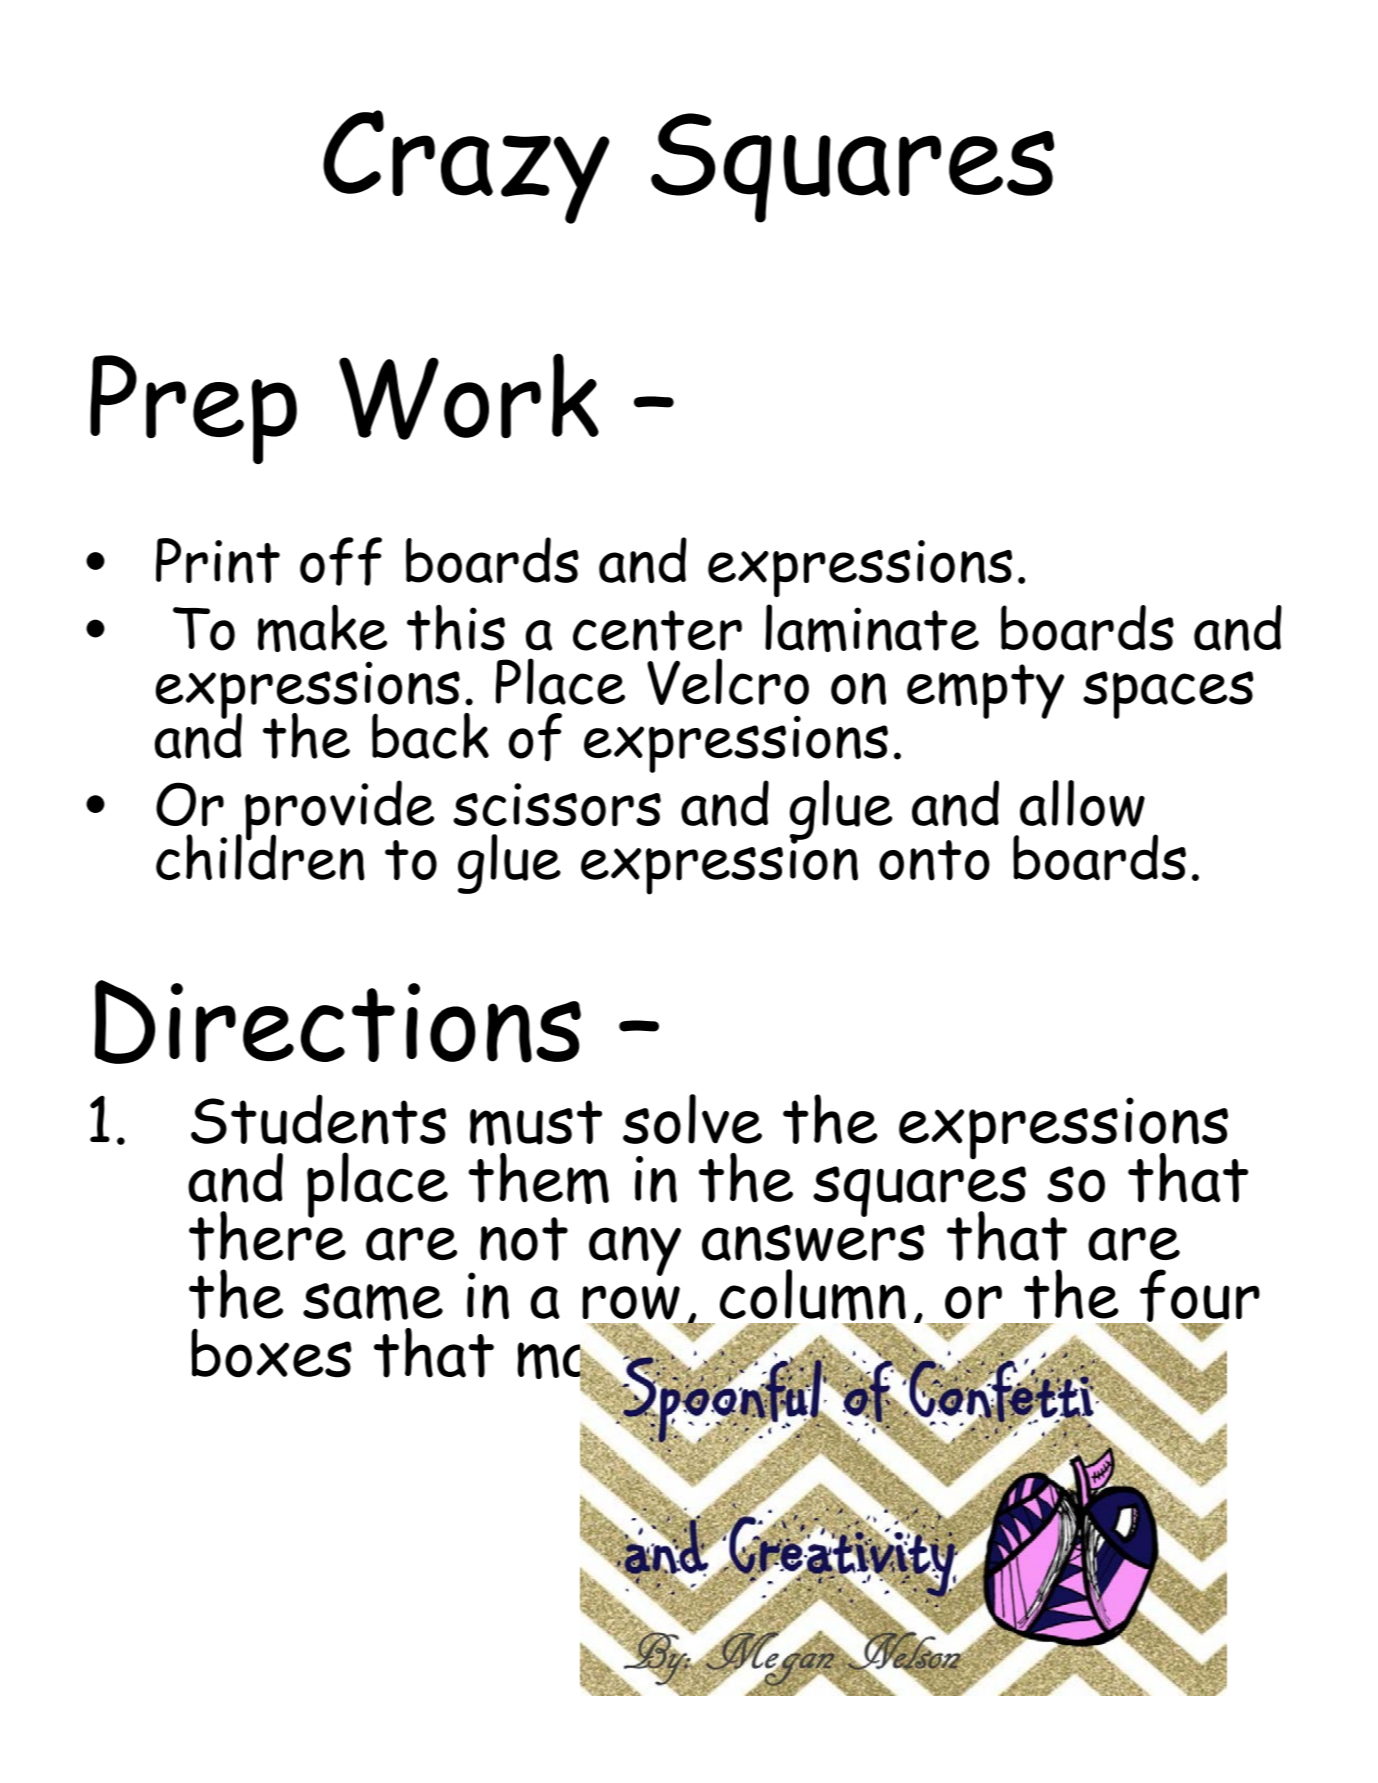 The width and height of the image is (1378, 1783). Describe the element at coordinates (373, 1302) in the image. I see `same` at that location.
